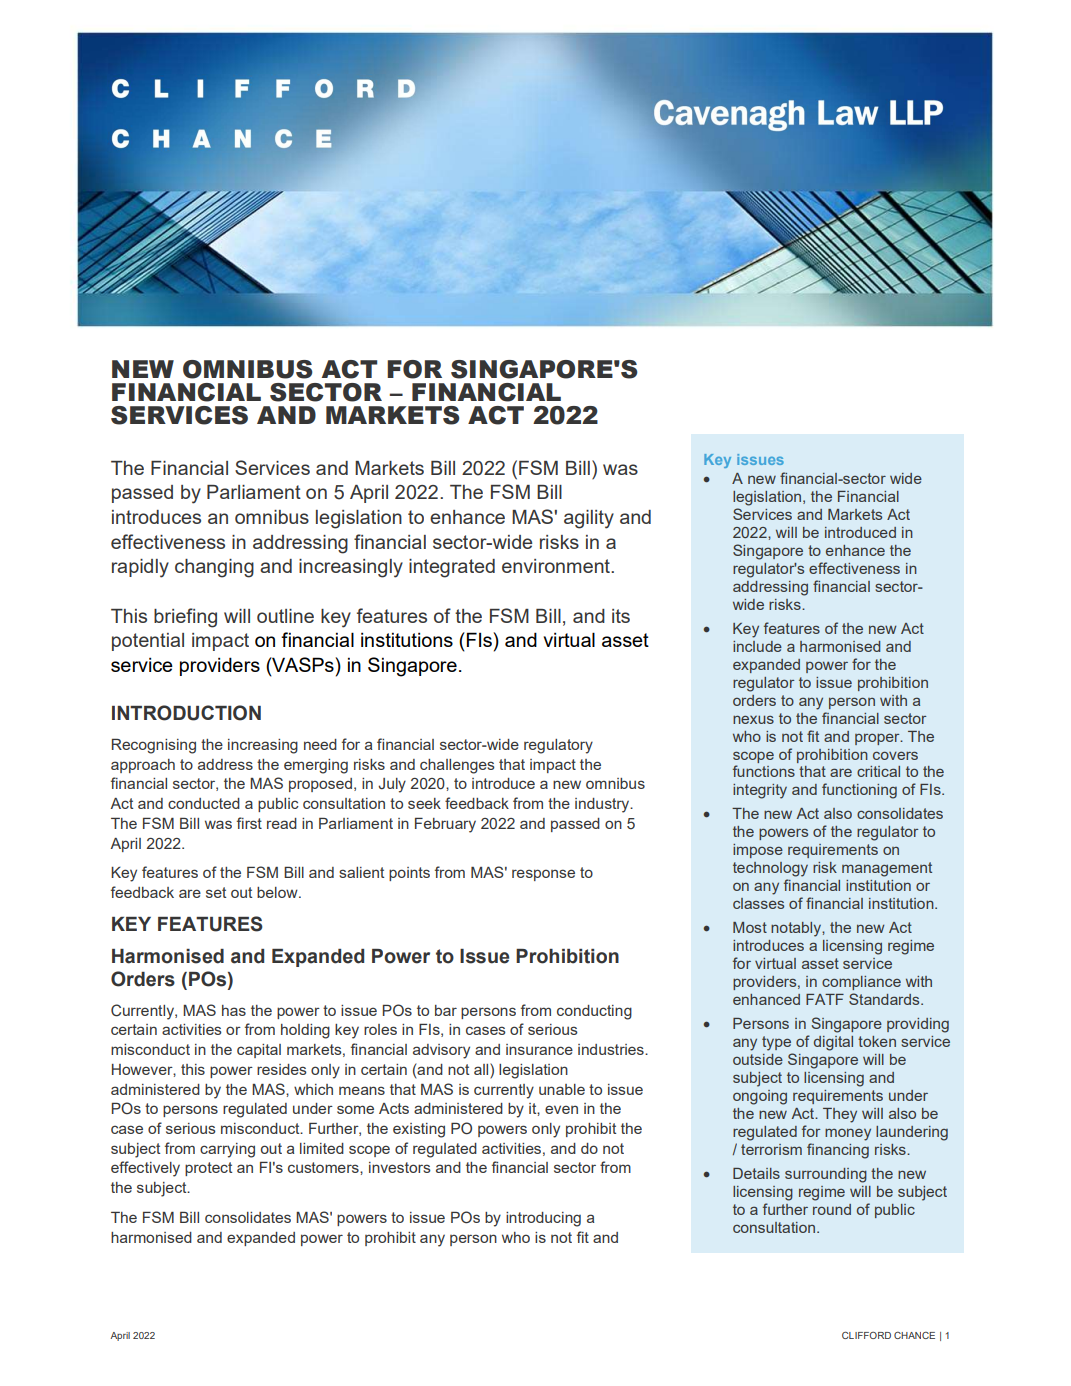  What do you see at coordinates (557, 566) in the image?
I see `environment` at bounding box center [557, 566].
